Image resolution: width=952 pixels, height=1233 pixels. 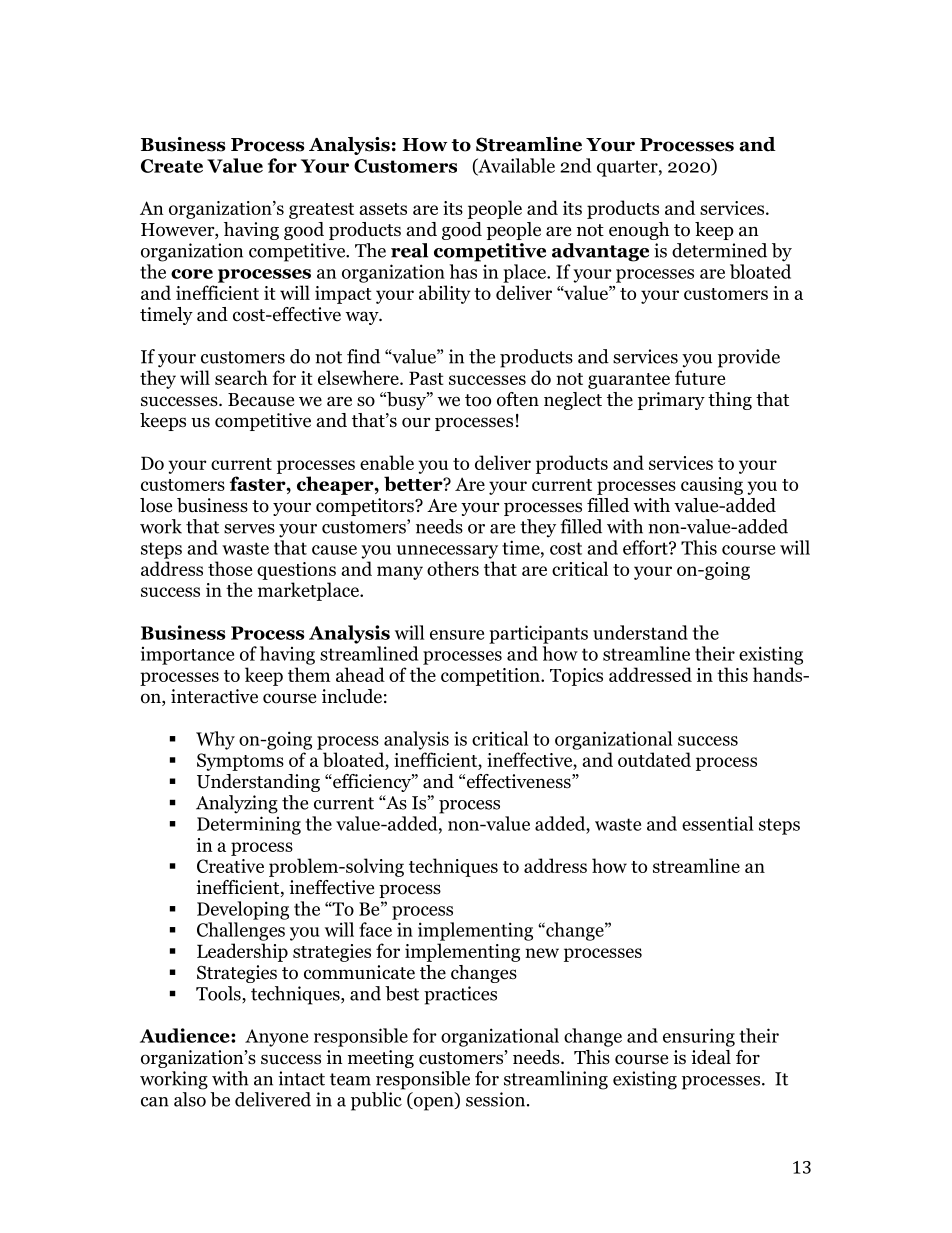 What do you see at coordinates (249, 529) in the page?
I see `serves` at bounding box center [249, 529].
